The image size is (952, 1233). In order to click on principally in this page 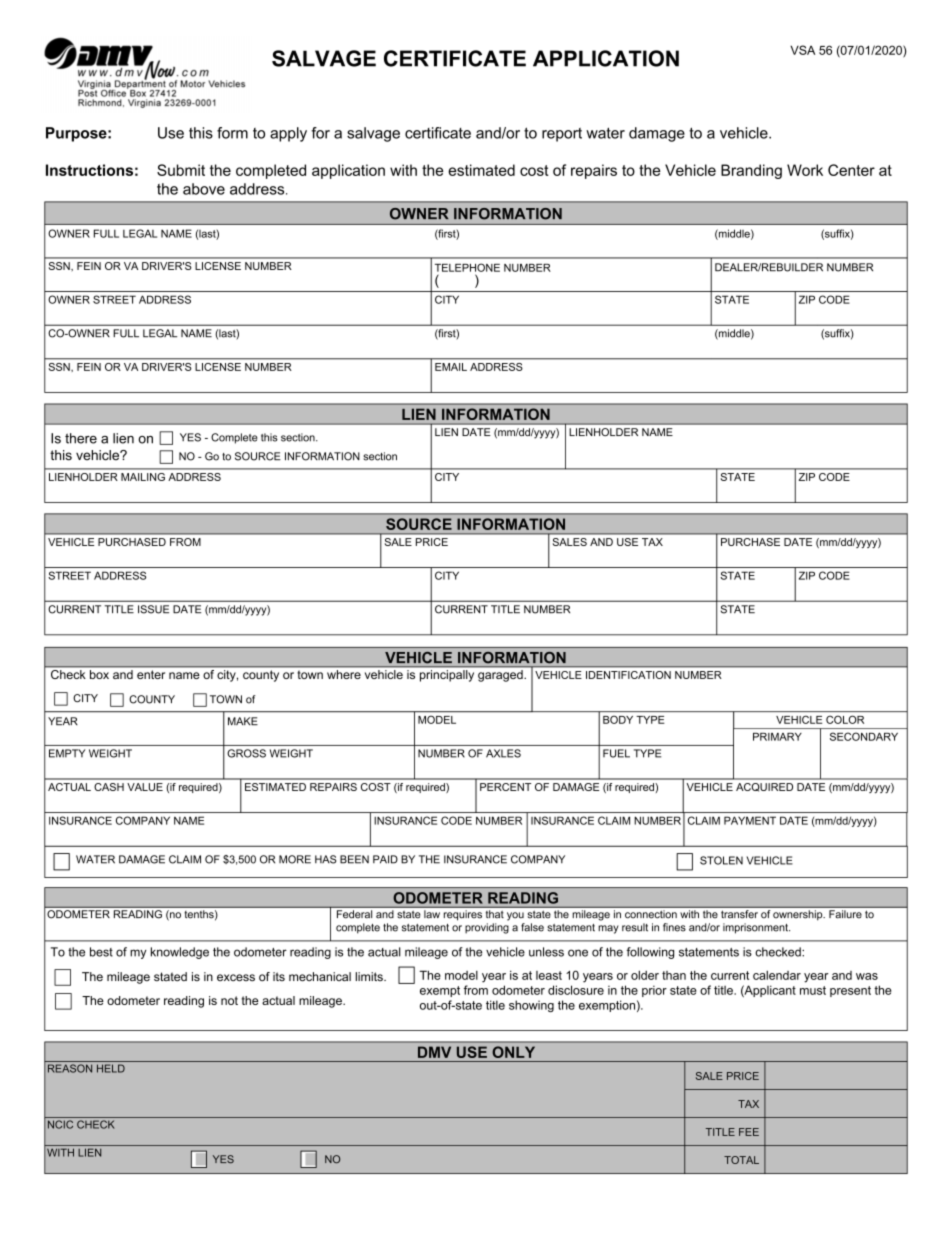, I will do `click(447, 676)`.
